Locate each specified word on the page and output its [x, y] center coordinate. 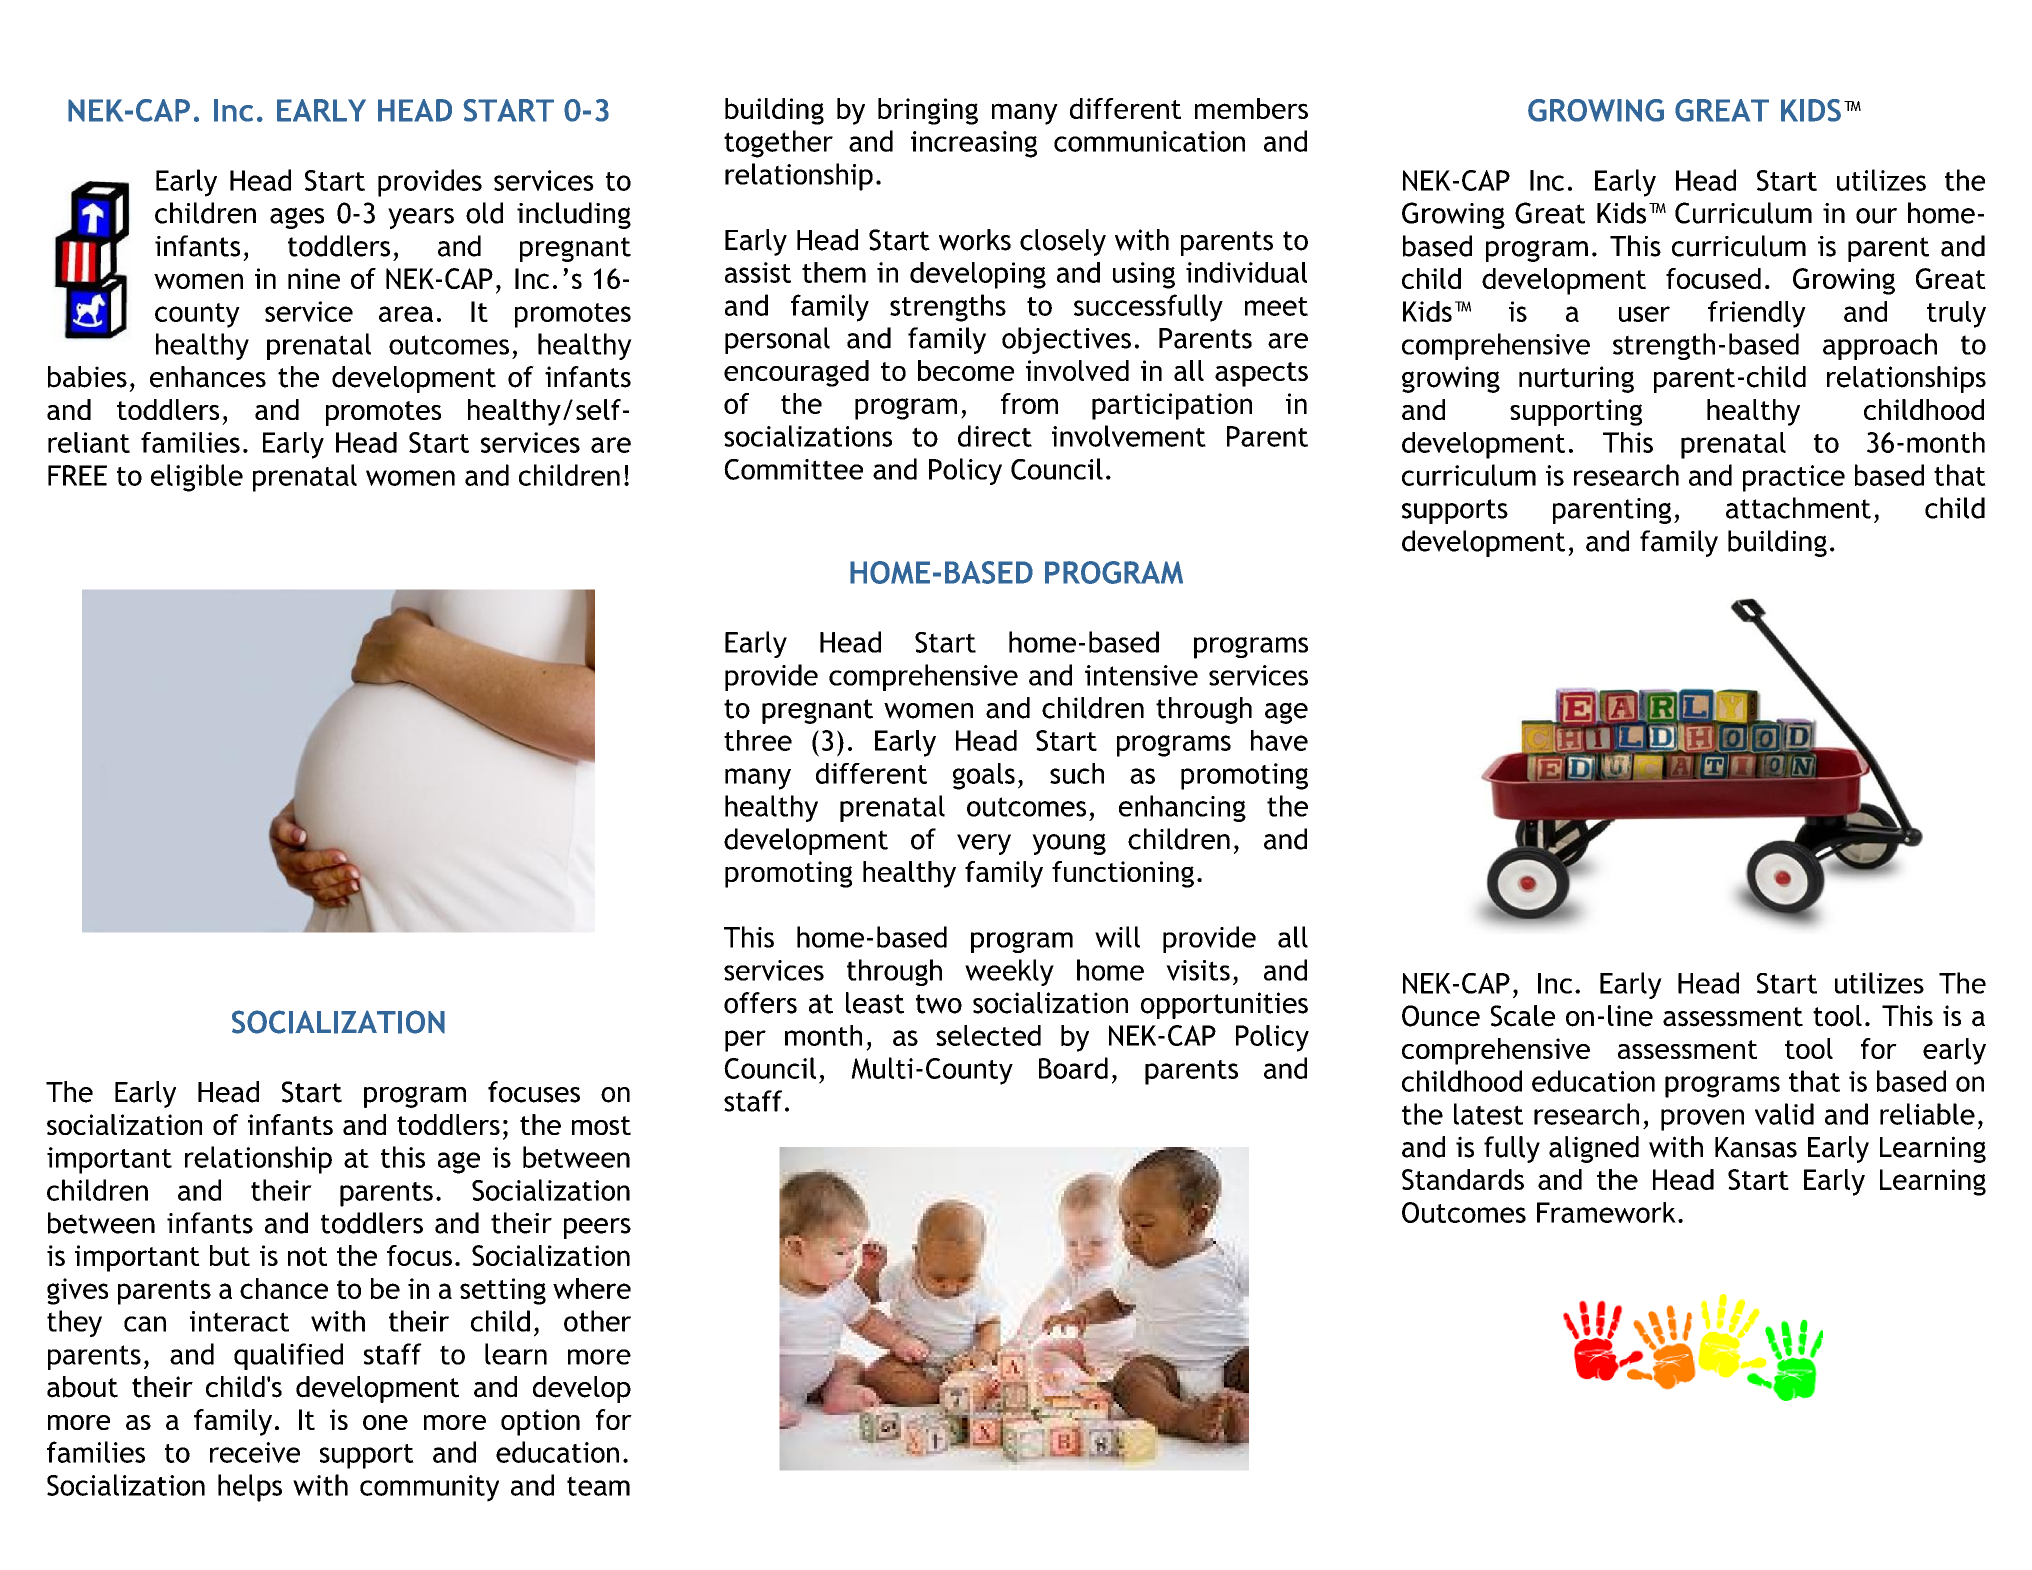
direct [995, 436]
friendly [1757, 314]
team [598, 1486]
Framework [1606, 1212]
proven [1702, 1120]
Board [1073, 1068]
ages [297, 218]
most [601, 1125]
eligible [197, 478]
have [1279, 740]
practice [1794, 478]
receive [255, 1452]
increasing [974, 144]
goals [984, 776]
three [758, 740]
